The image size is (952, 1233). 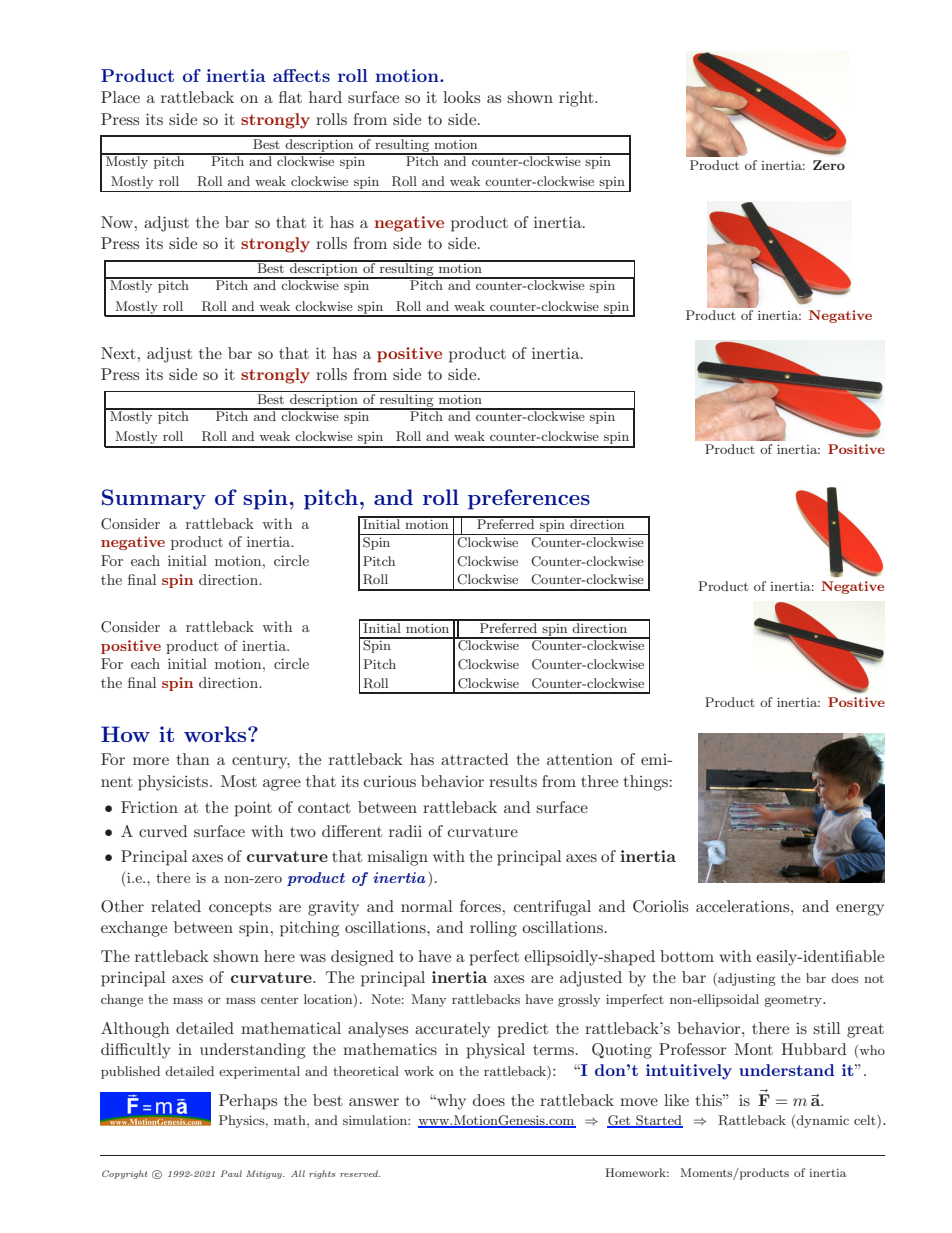 I want to click on Paul, so click(x=231, y=1173).
